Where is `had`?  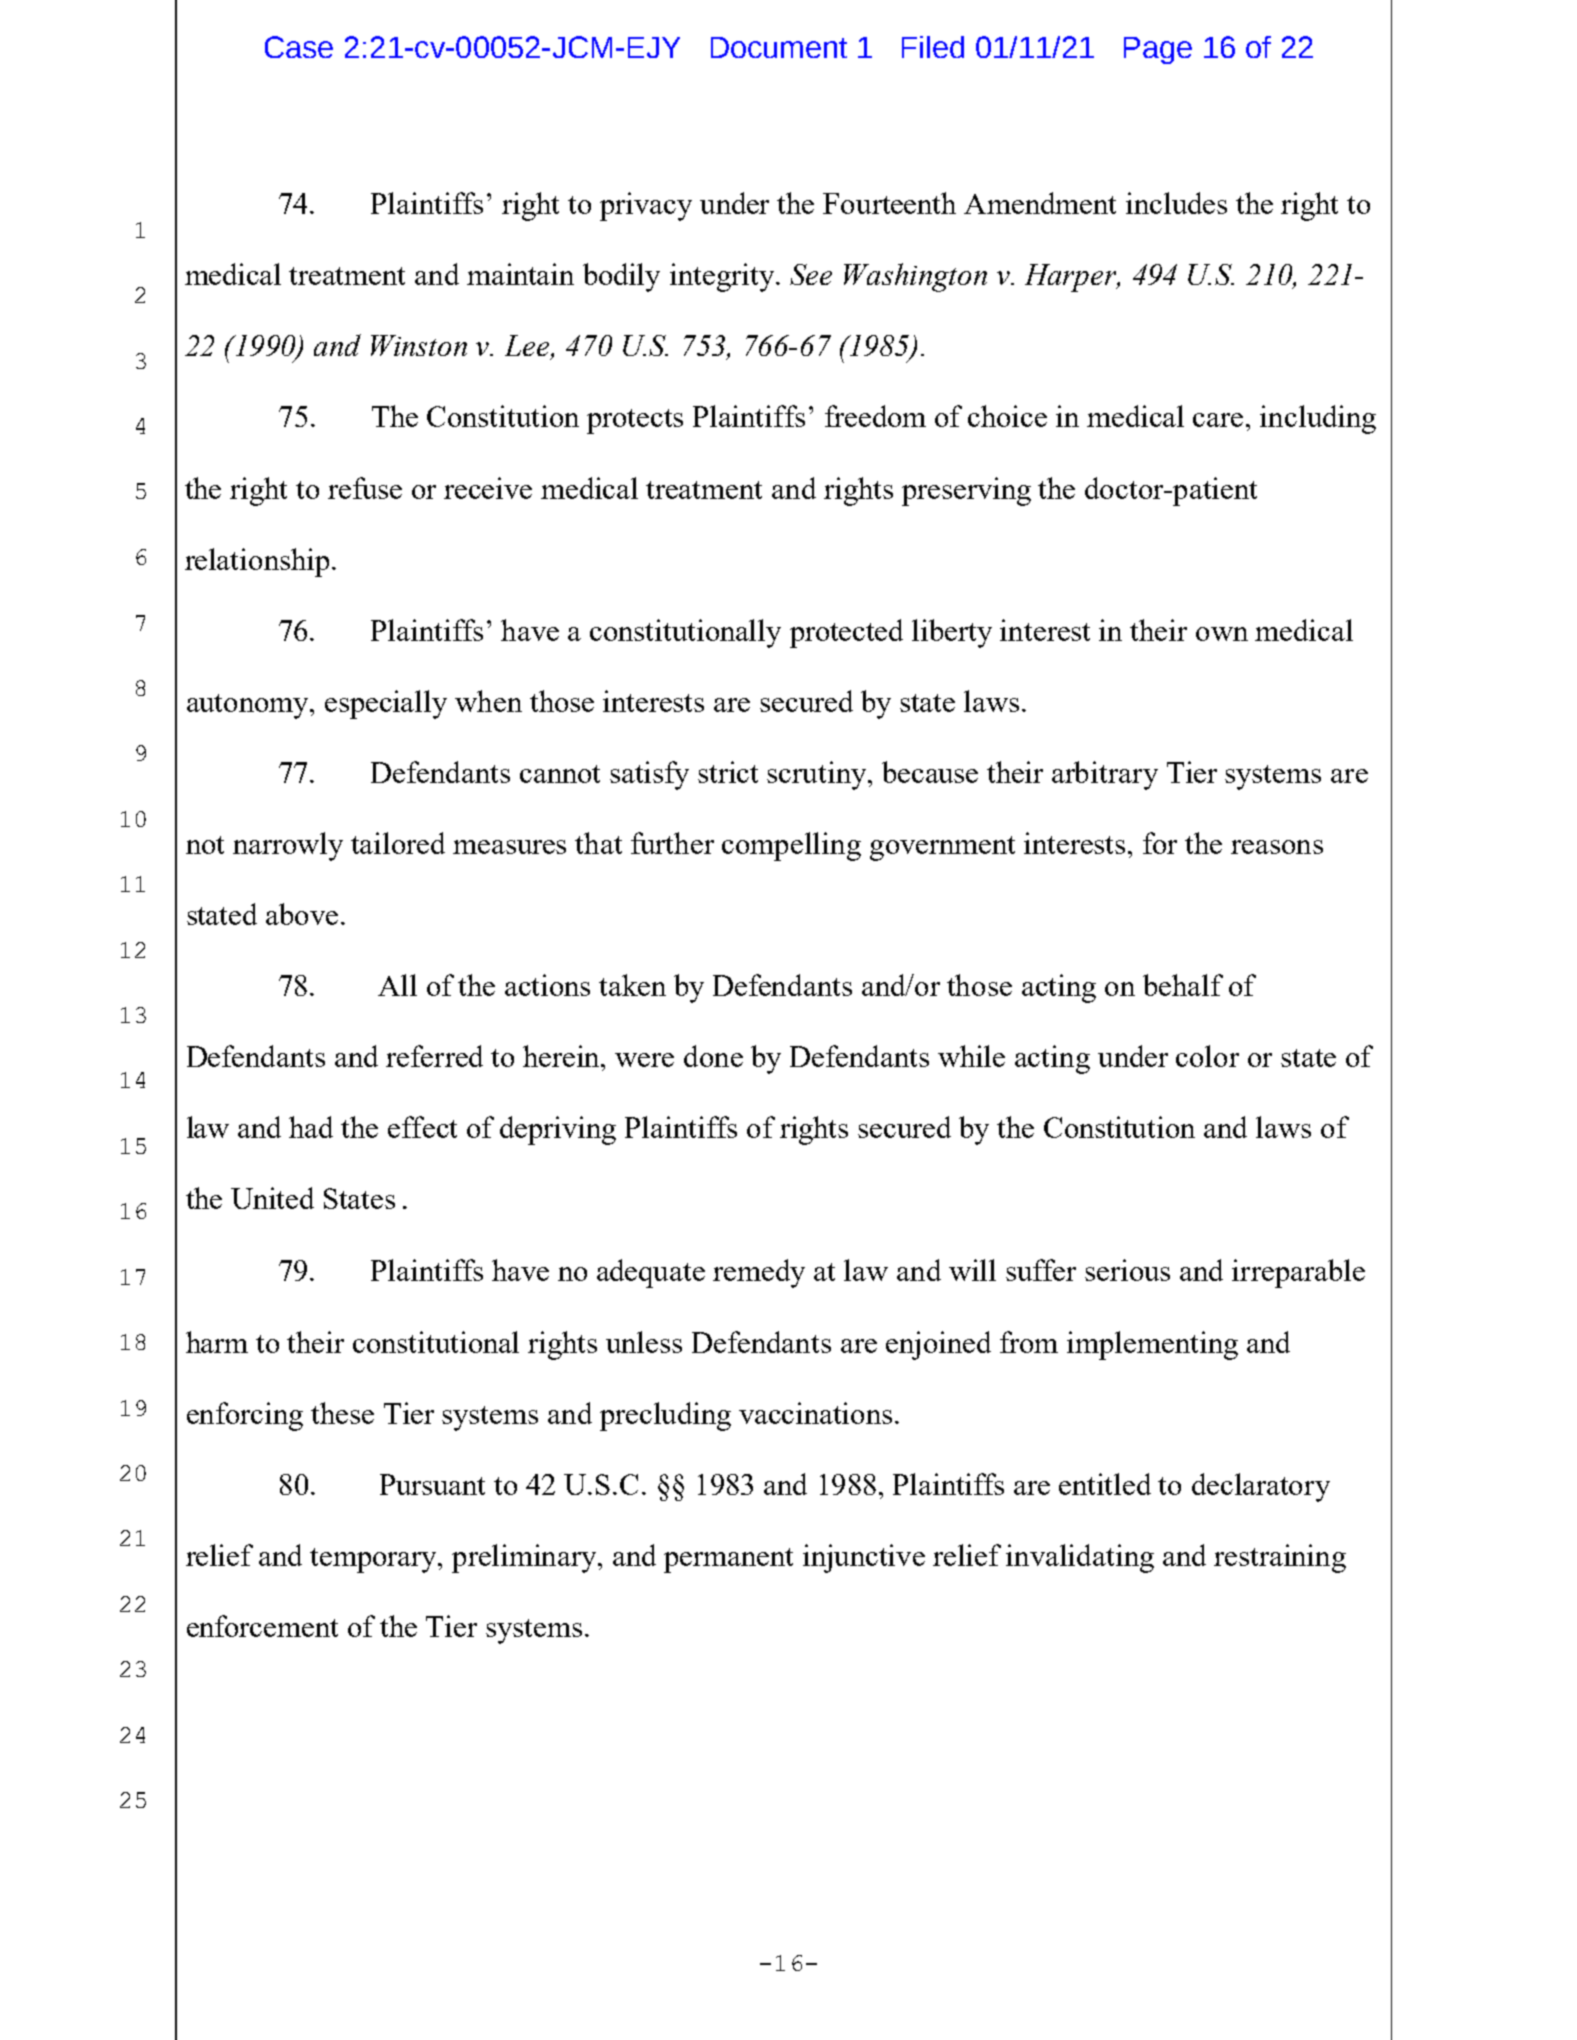 had is located at coordinates (311, 1127).
